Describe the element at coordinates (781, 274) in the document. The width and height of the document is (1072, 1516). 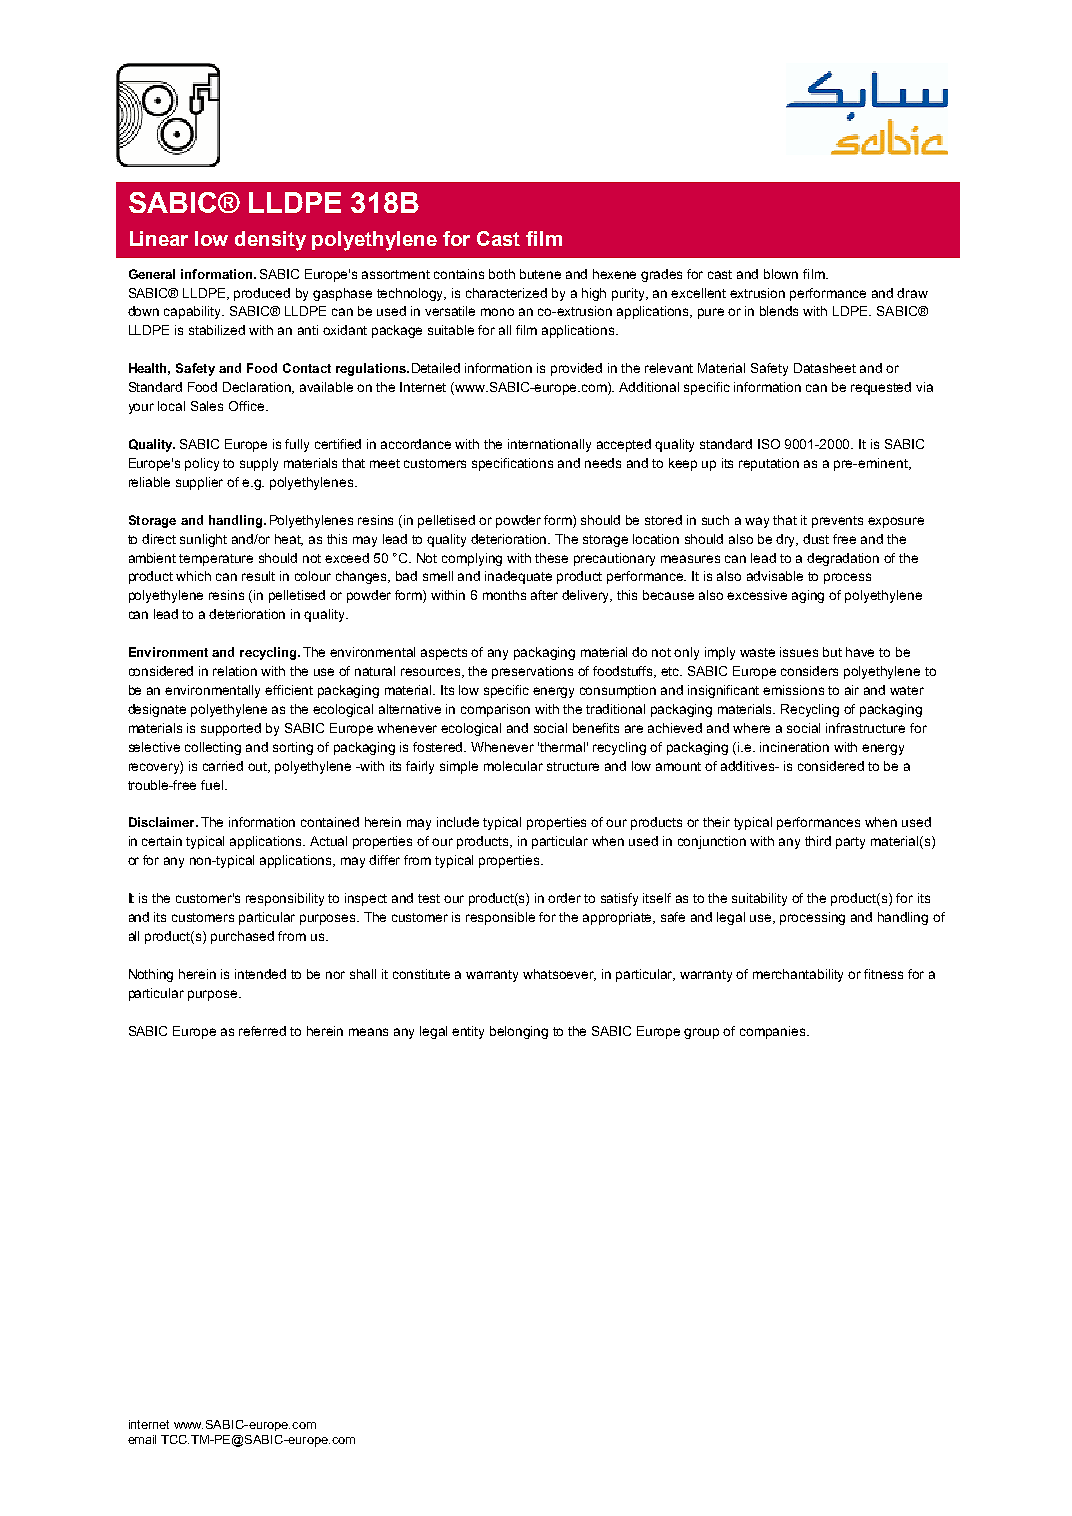
I see `blown` at that location.
